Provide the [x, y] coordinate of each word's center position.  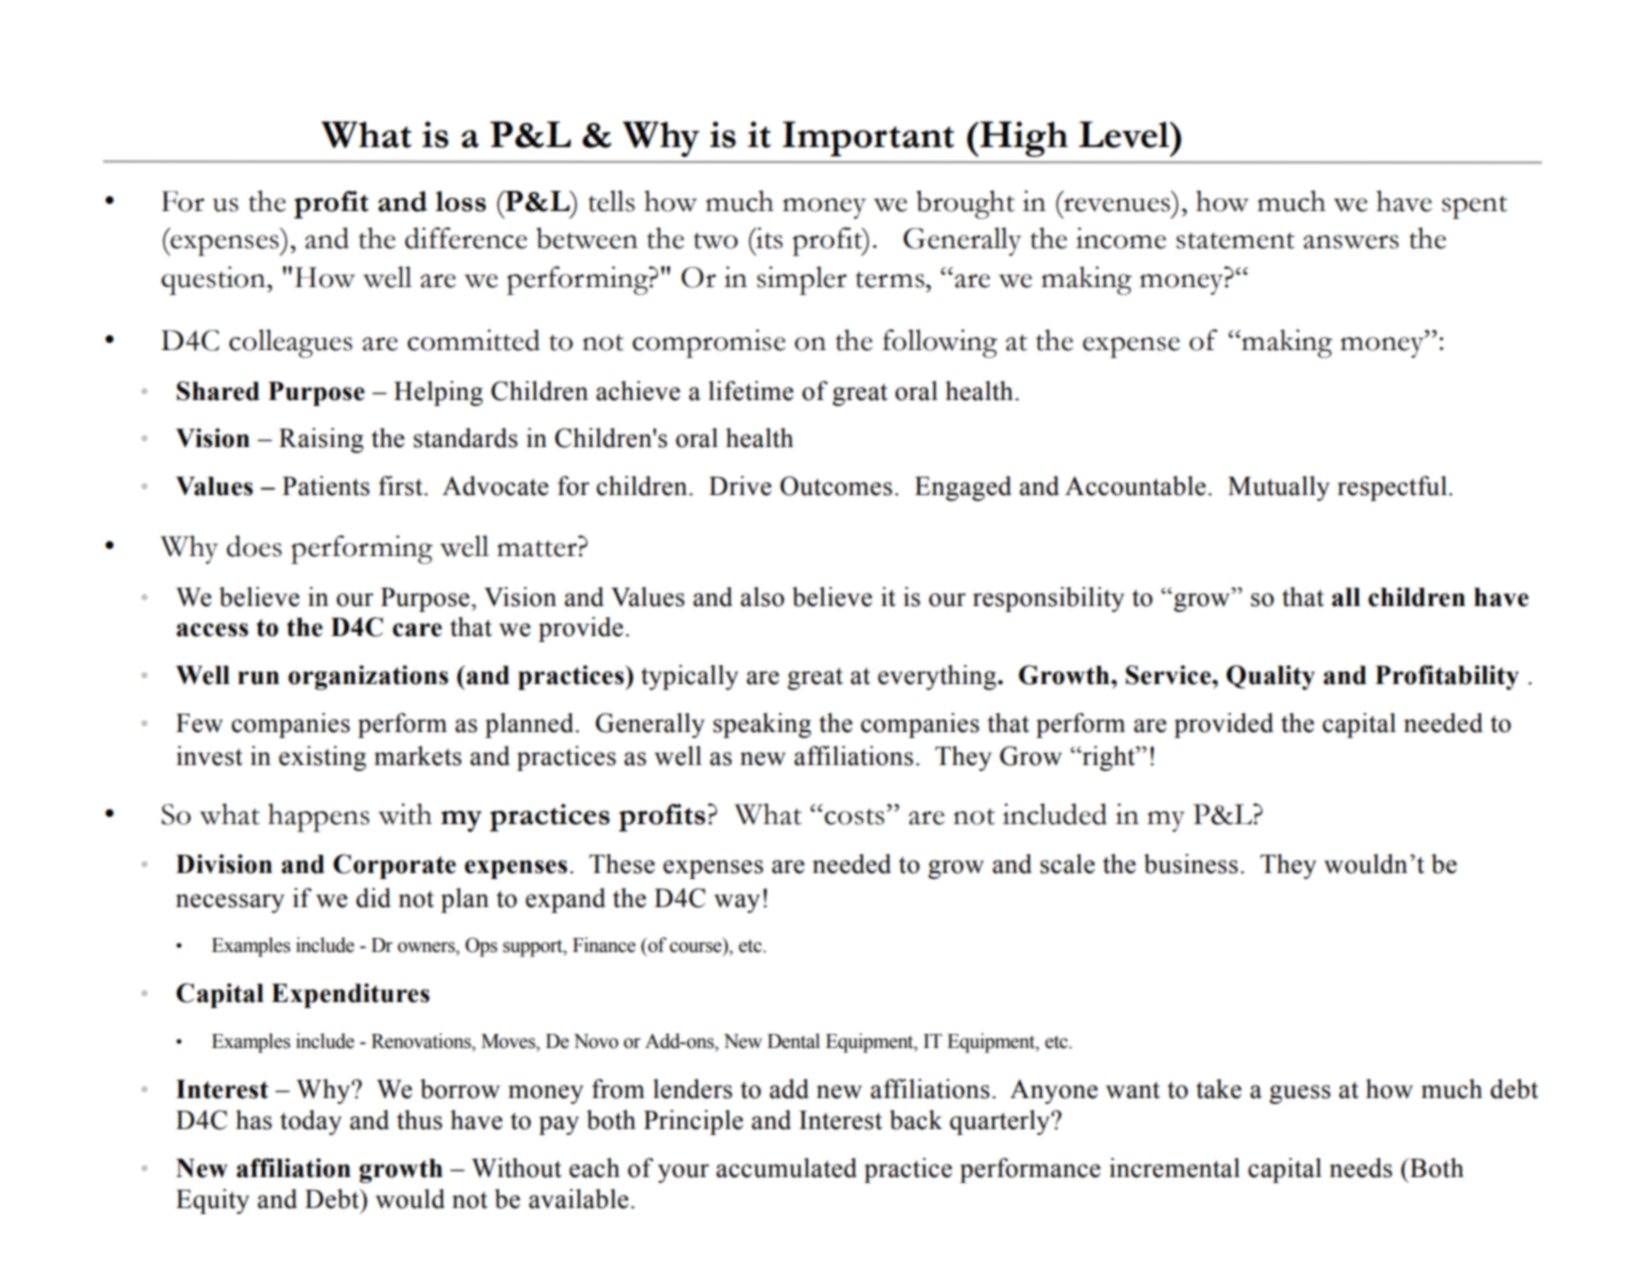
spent [1474, 207]
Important [868, 139]
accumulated [786, 1168]
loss [460, 201]
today [311, 1122]
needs [1360, 1168]
